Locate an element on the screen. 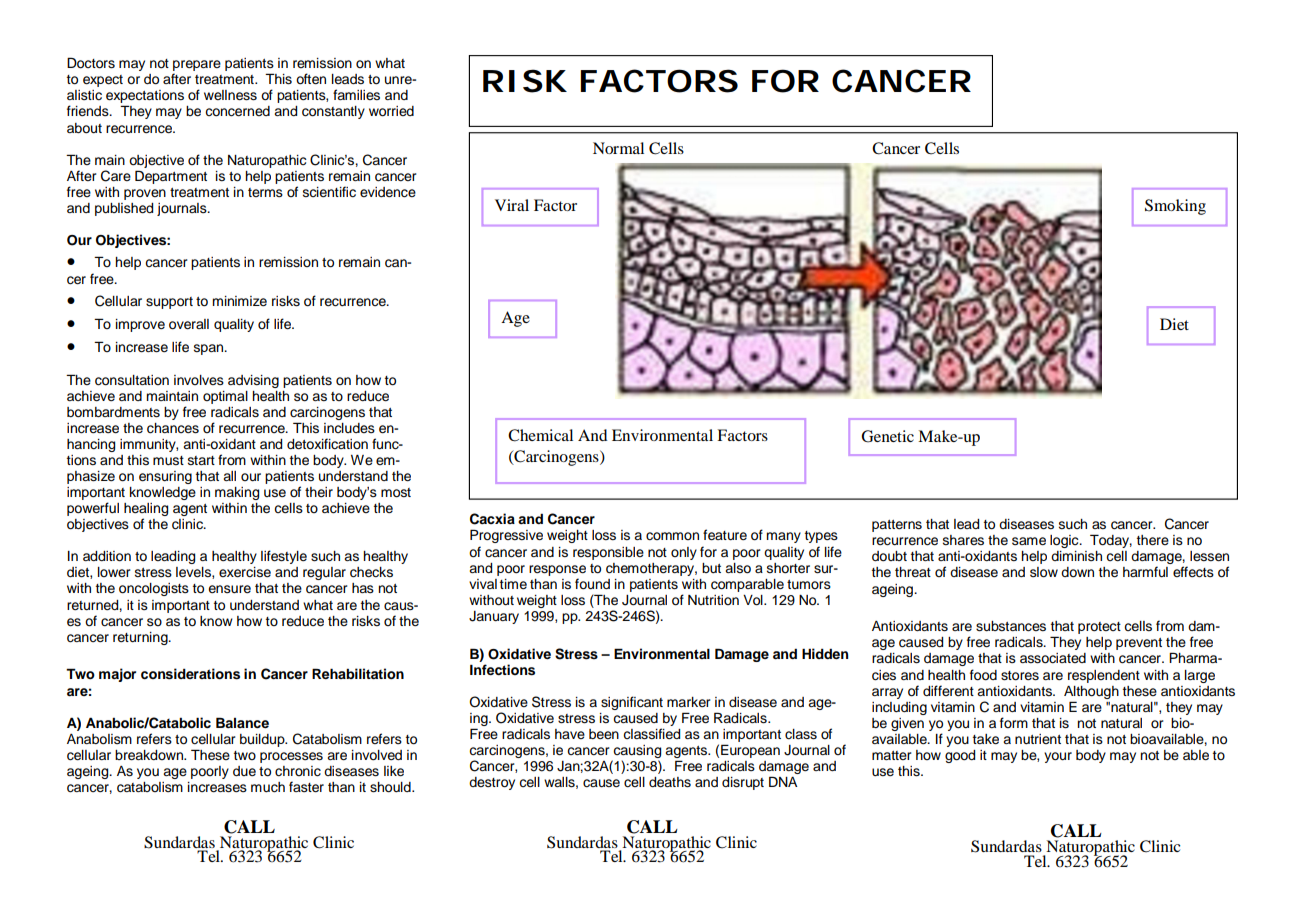 Image resolution: width=1308 pixels, height=924 pixels. Chemical is located at coordinates (540, 435).
